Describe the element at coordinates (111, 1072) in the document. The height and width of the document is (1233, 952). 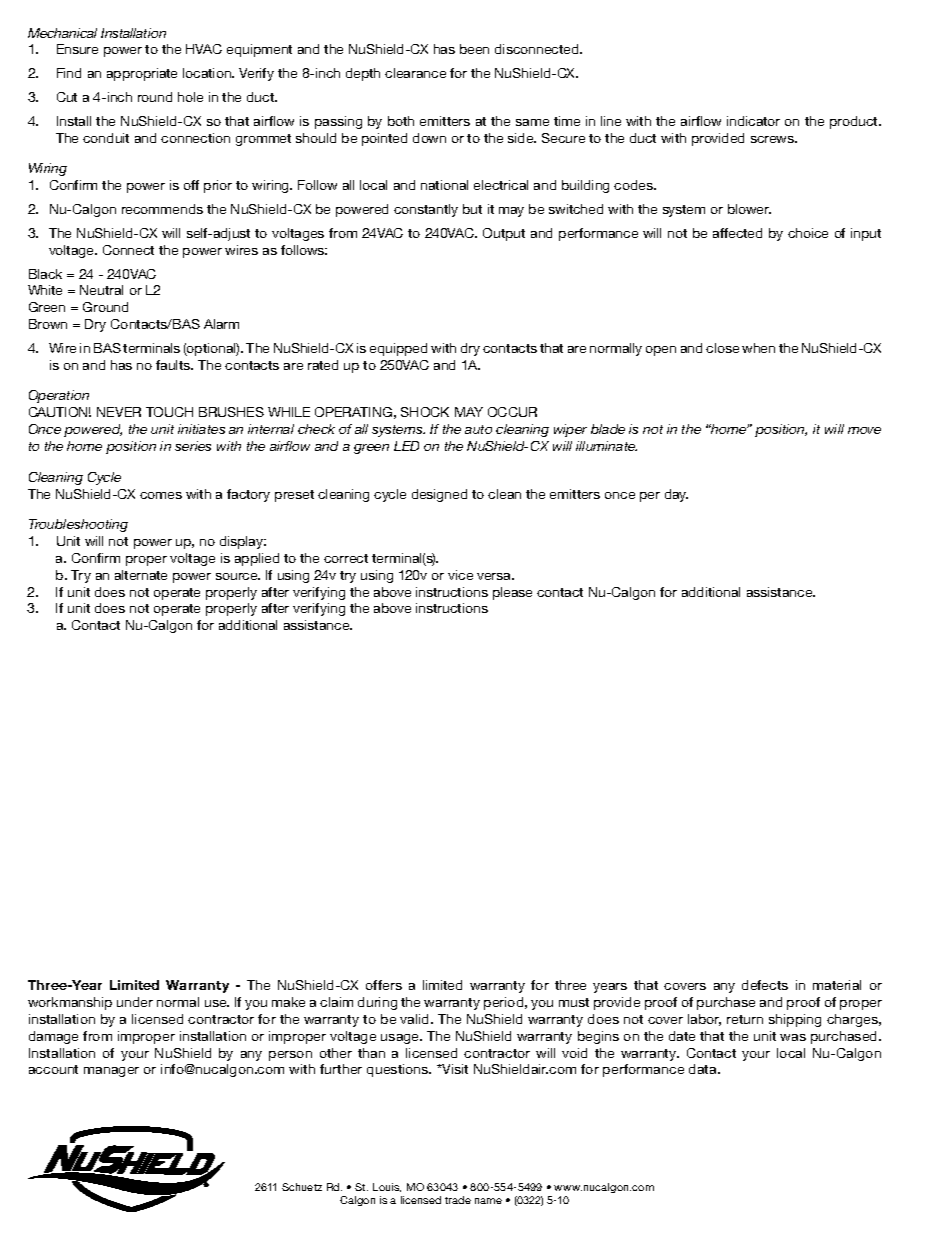
I see `manager` at that location.
